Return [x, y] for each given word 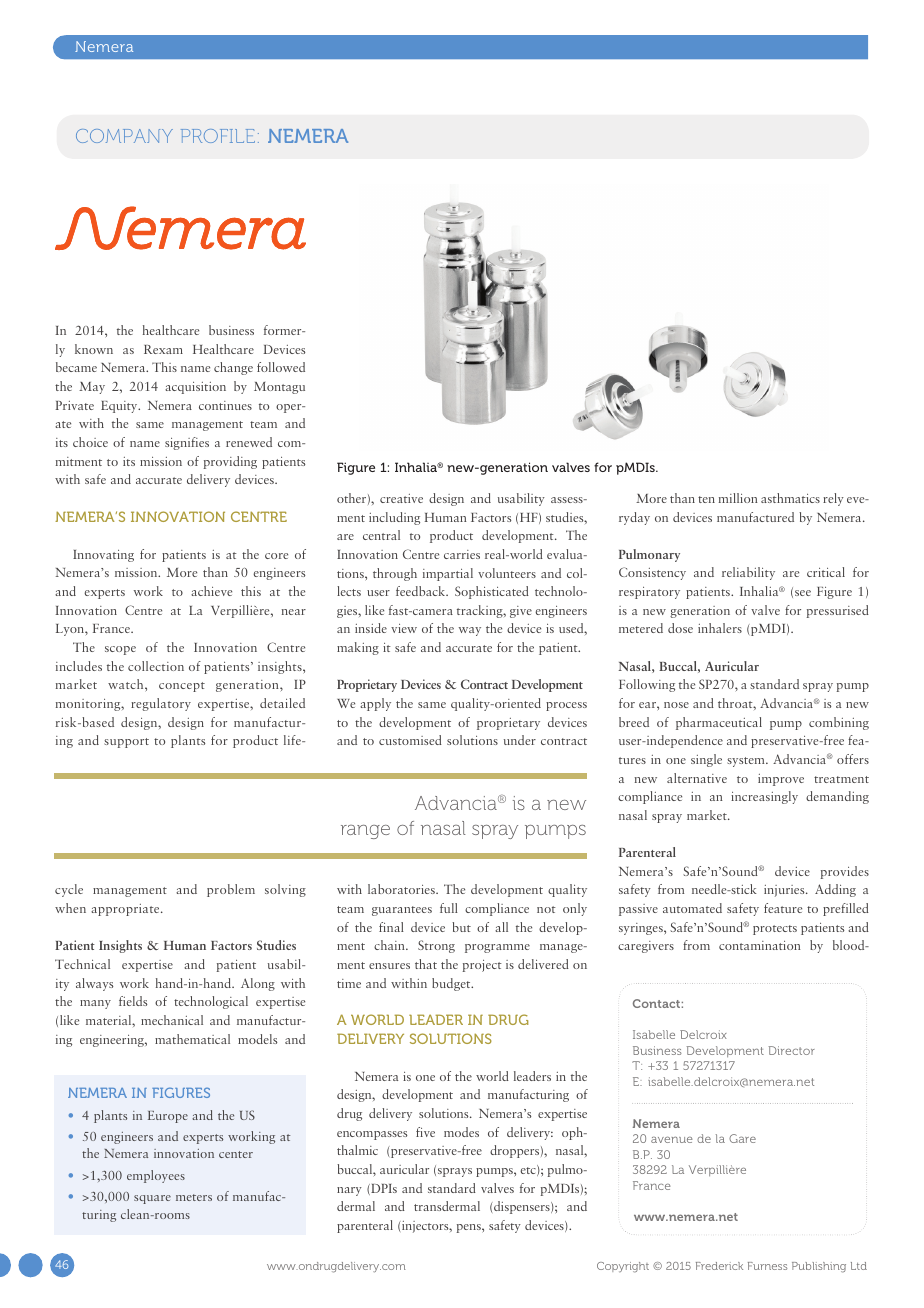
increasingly [764, 797]
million [738, 498]
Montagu [279, 388]
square [152, 1199]
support [126, 743]
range [365, 832]
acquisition [195, 388]
